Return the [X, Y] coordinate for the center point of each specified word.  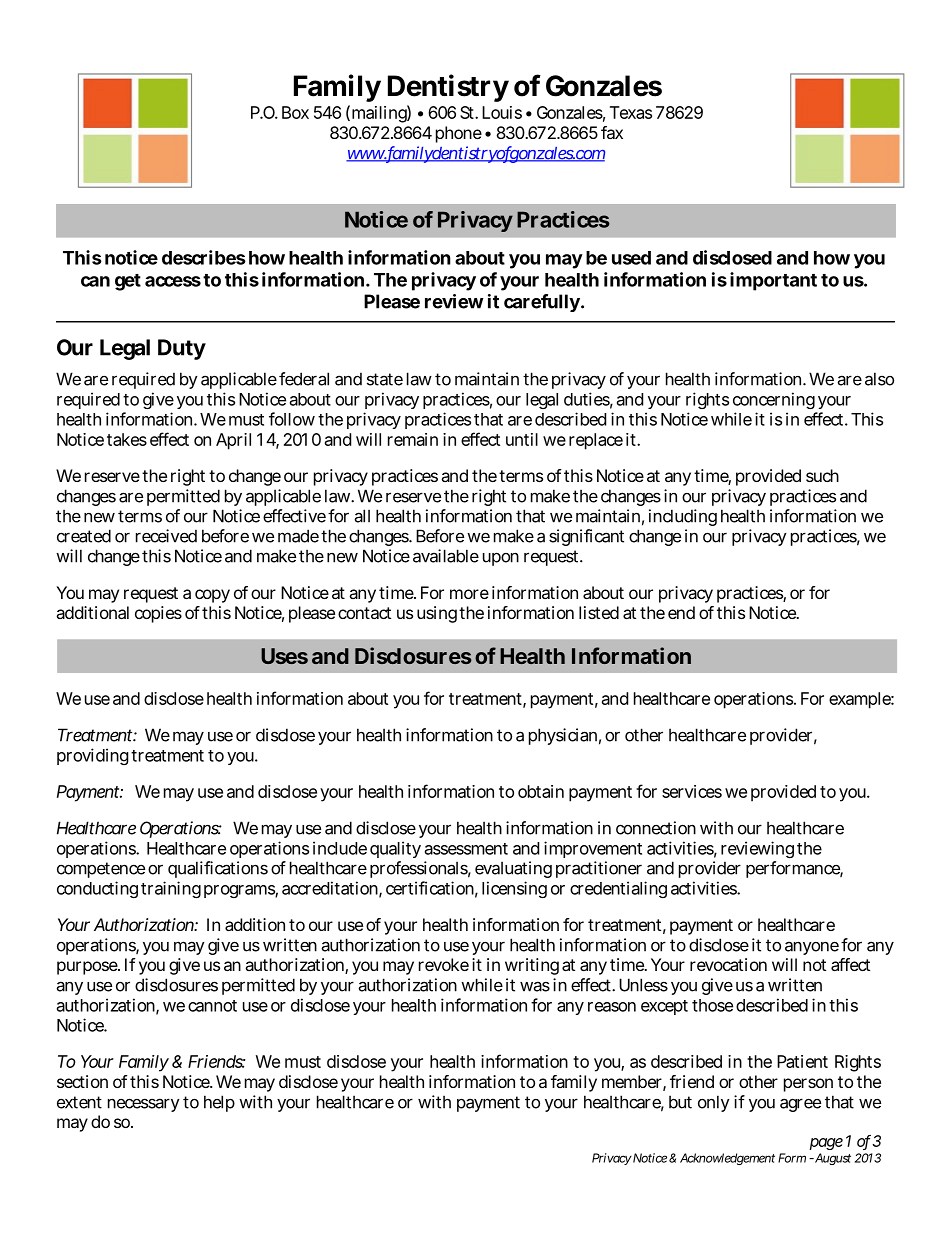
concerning [774, 400]
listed [599, 612]
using [437, 614]
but [680, 1102]
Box [295, 112]
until [522, 439]
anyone [812, 948]
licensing [514, 889]
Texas [631, 112]
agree [800, 1105]
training [171, 889]
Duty [182, 349]
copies [158, 614]
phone [459, 134]
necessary [144, 1105]
